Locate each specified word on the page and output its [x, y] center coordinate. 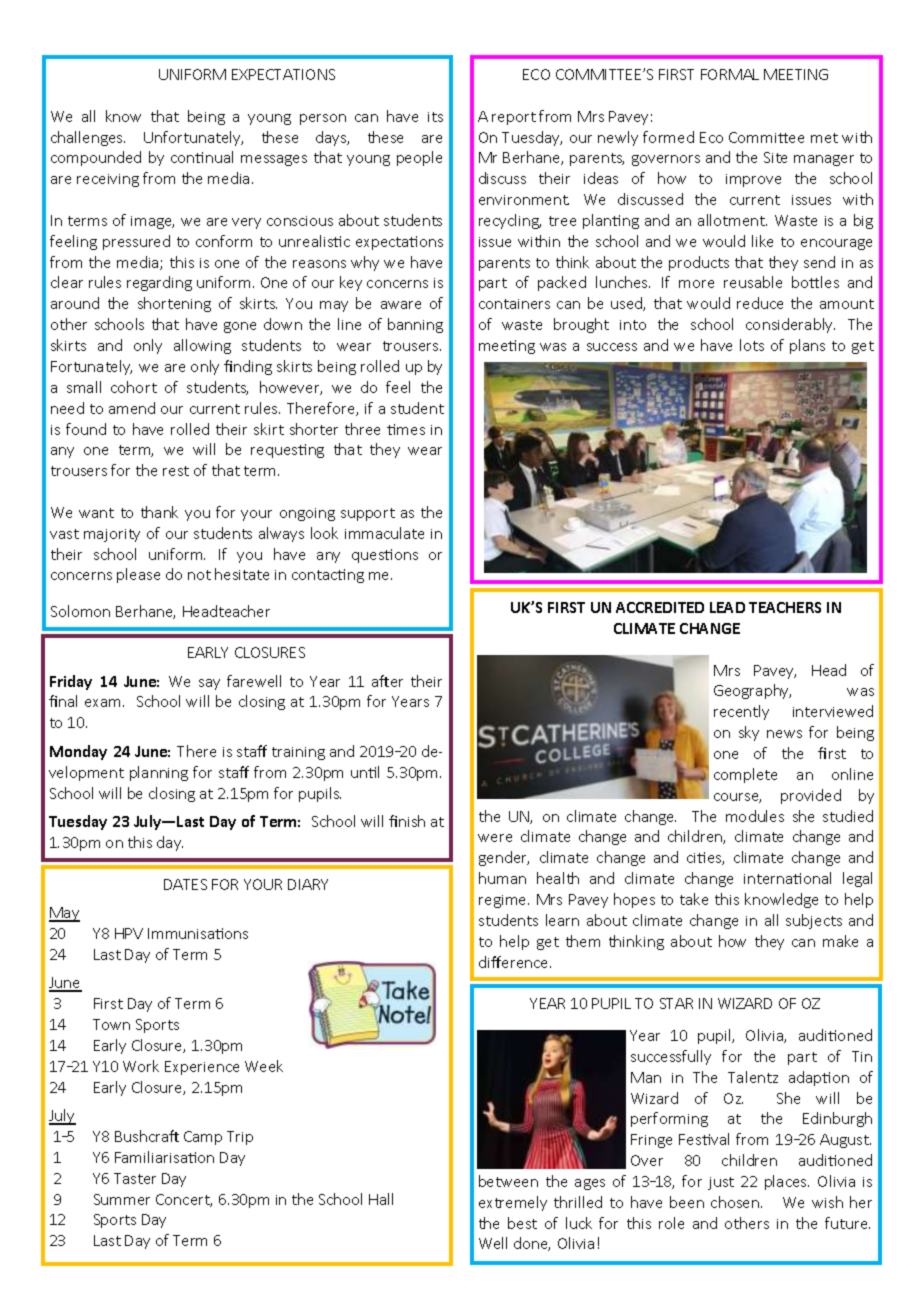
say [209, 684]
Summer [122, 1199]
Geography [752, 691]
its [435, 117]
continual [202, 157]
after [387, 681]
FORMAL [730, 74]
